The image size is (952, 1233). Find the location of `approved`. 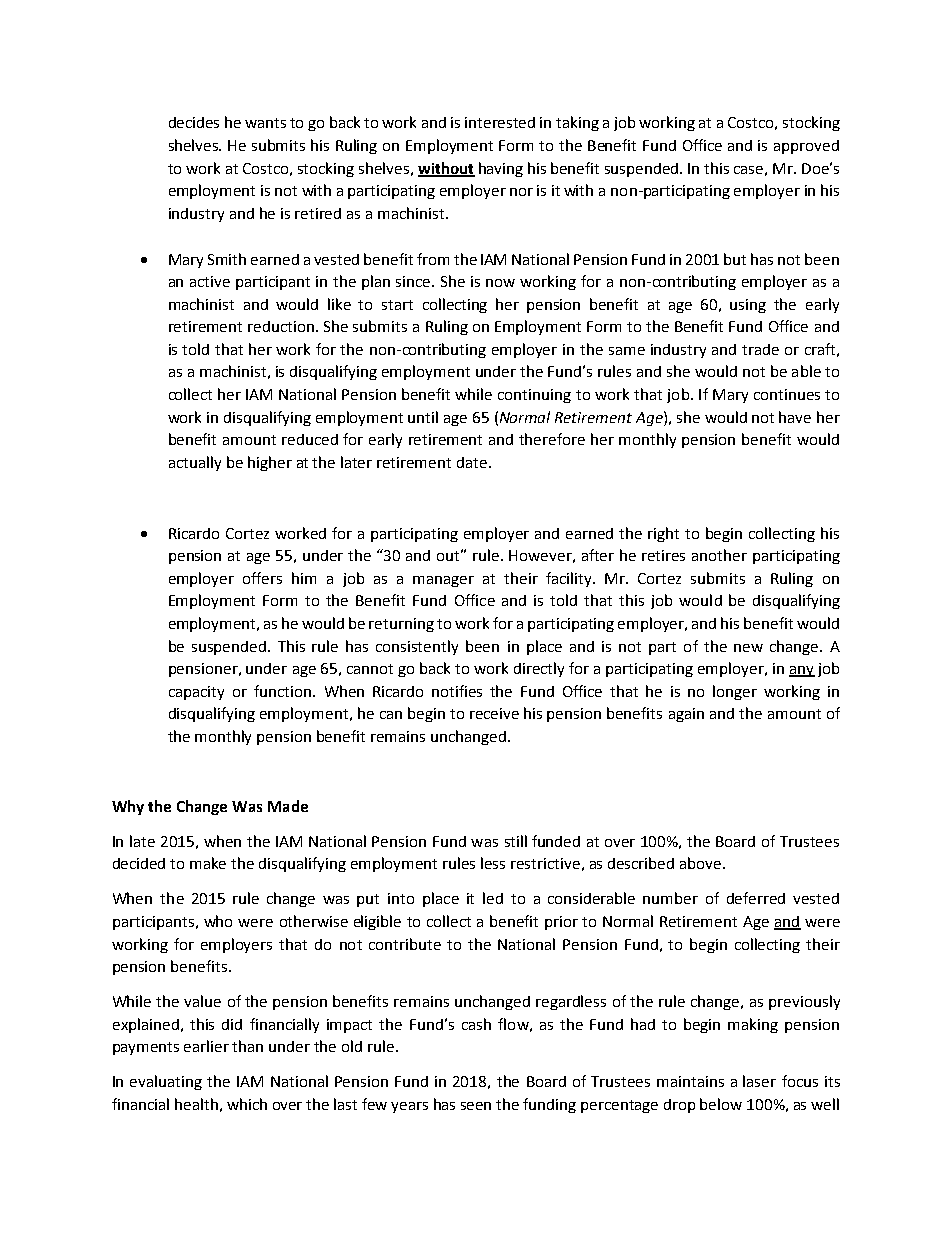

approved is located at coordinates (806, 147).
